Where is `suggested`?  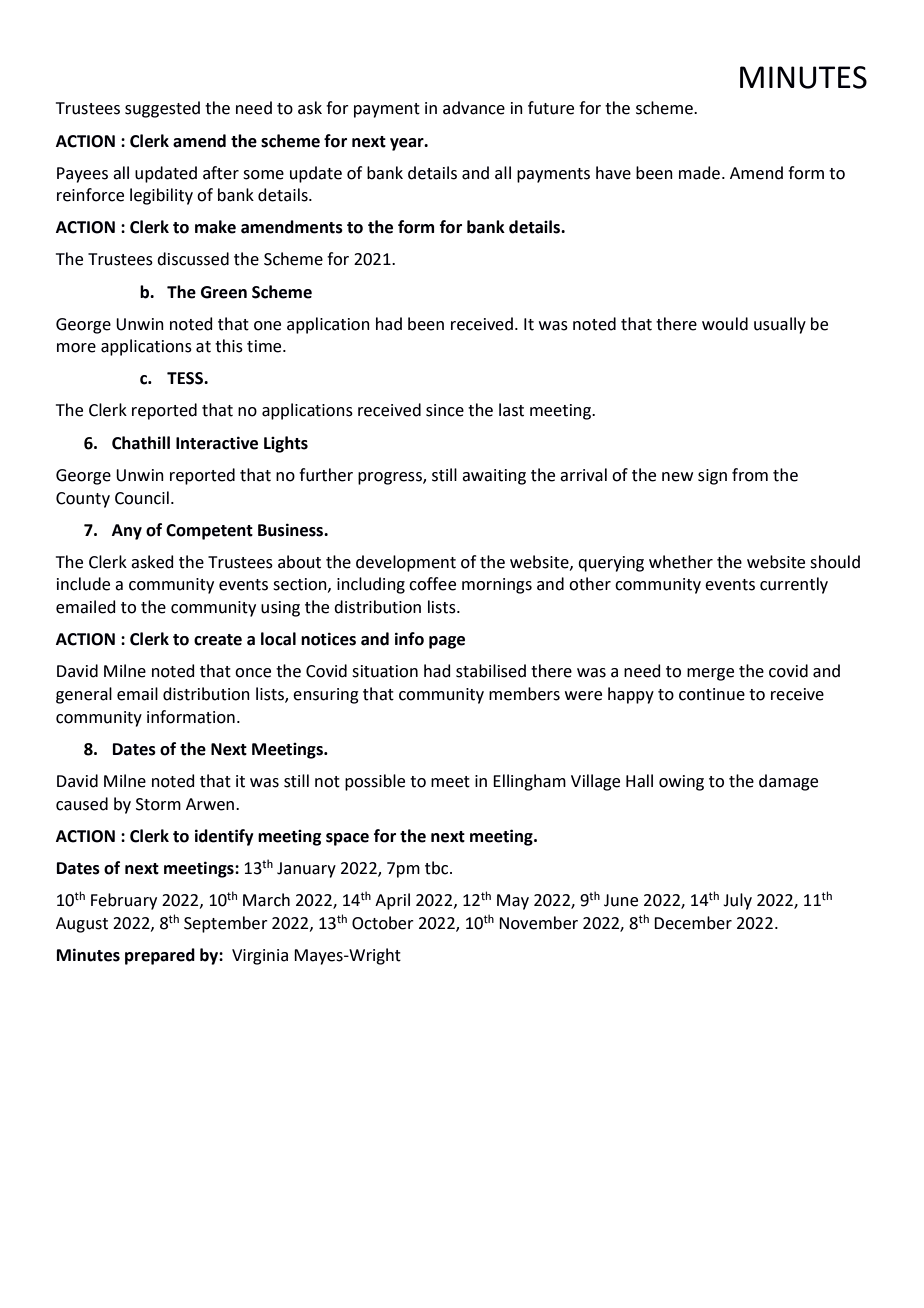
suggested is located at coordinates (162, 109).
